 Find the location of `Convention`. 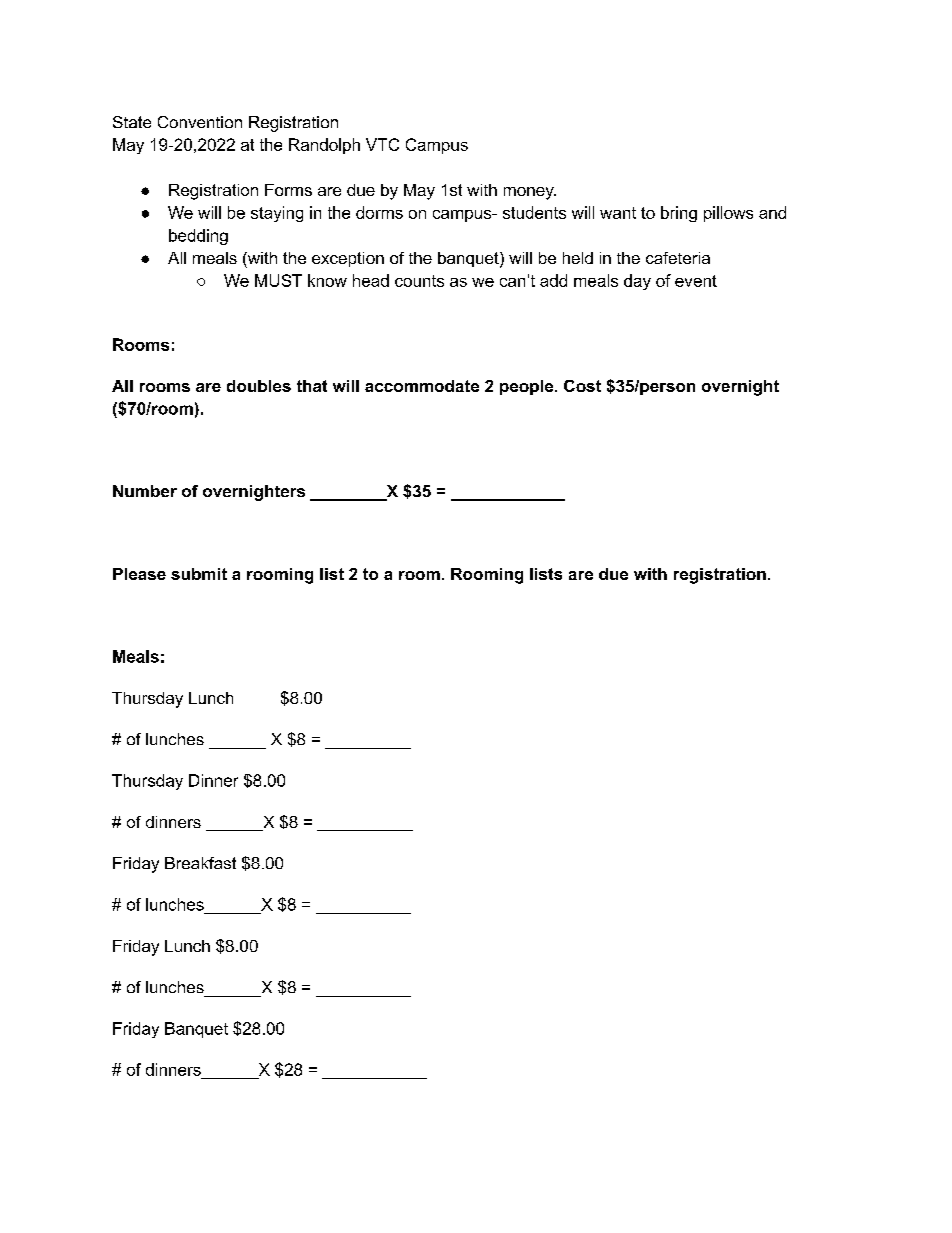

Convention is located at coordinates (200, 122).
